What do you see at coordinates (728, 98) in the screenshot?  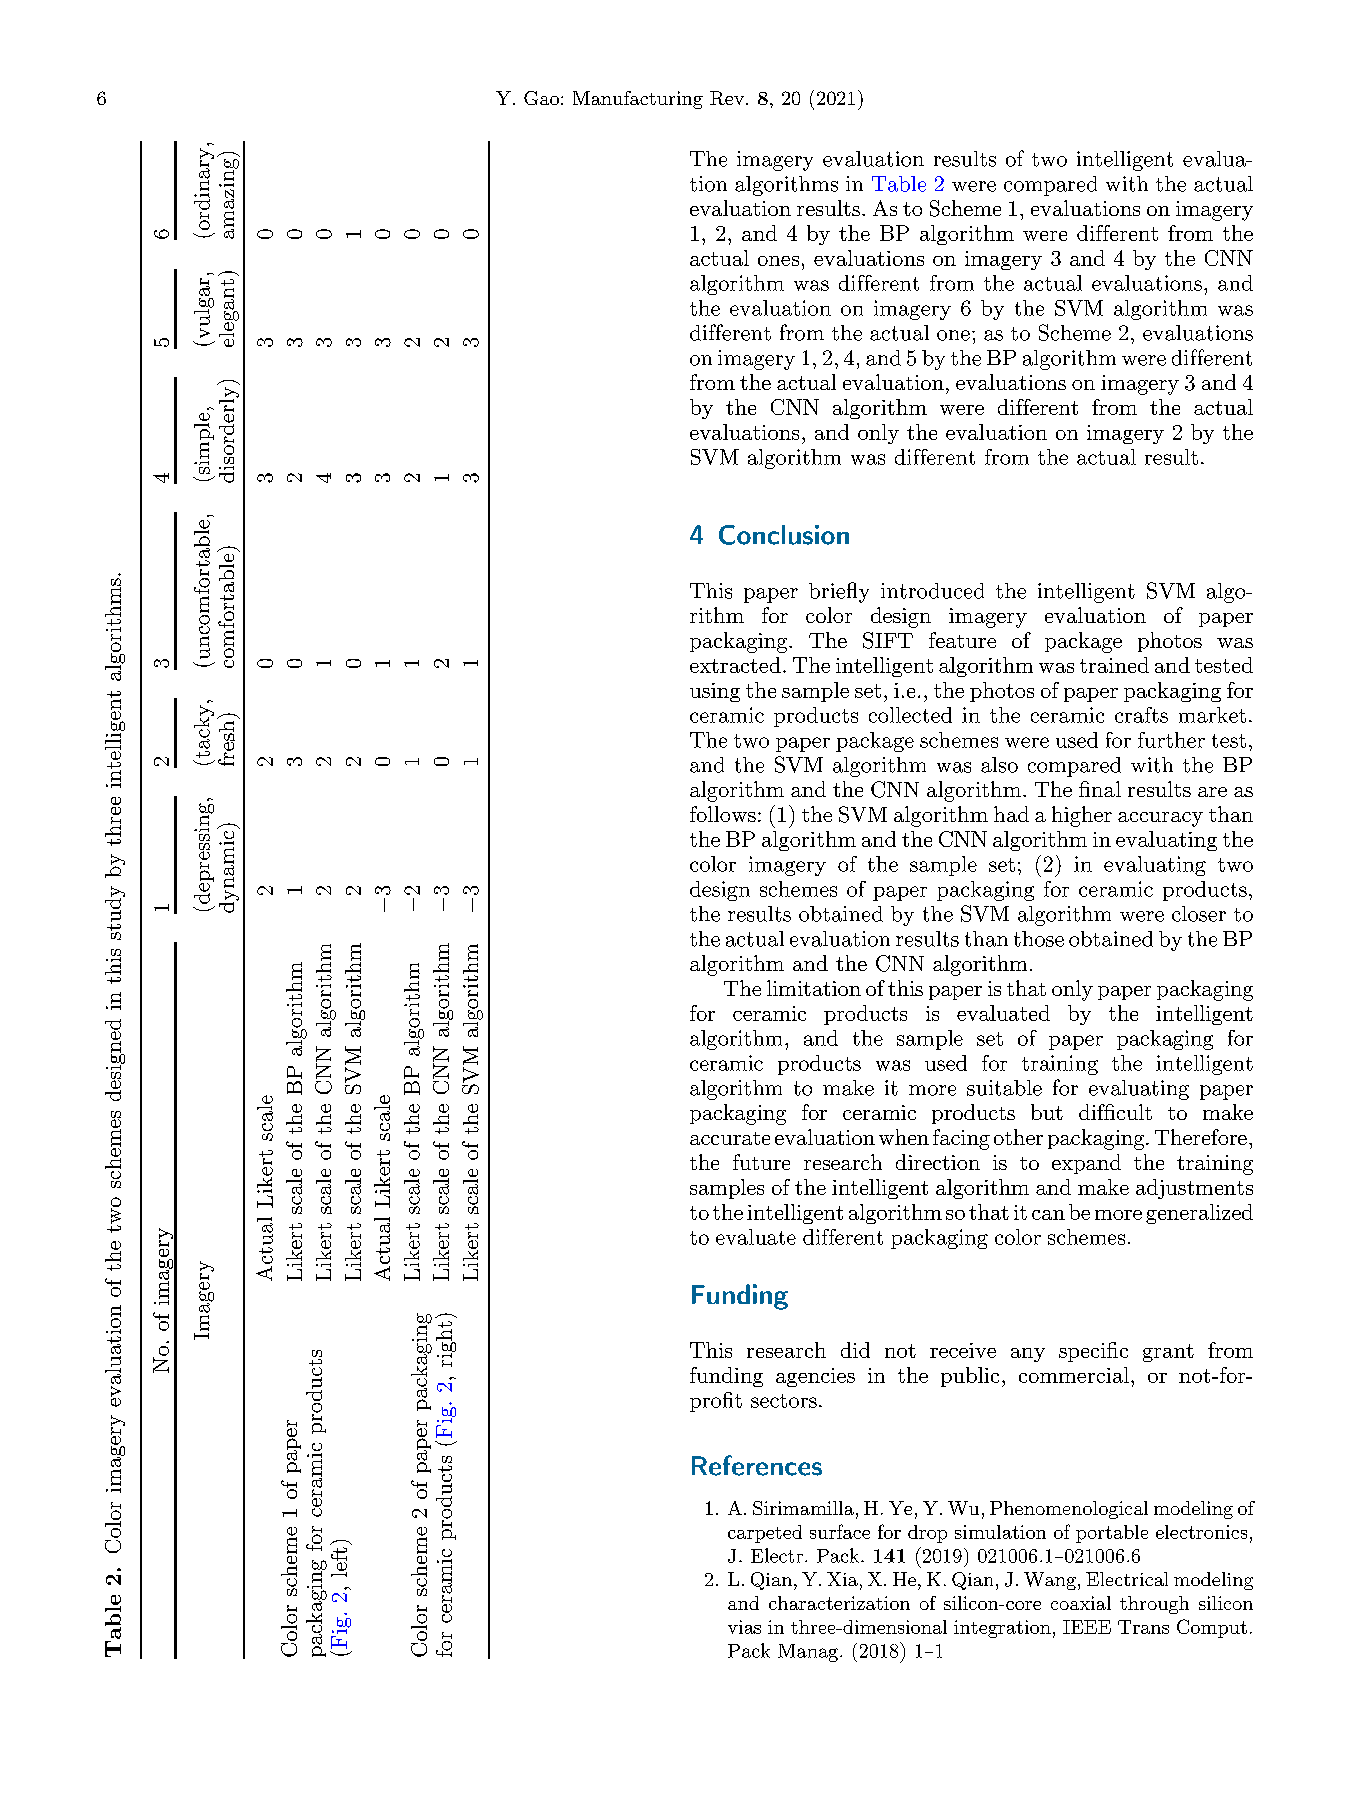 I see `Rev` at bounding box center [728, 98].
